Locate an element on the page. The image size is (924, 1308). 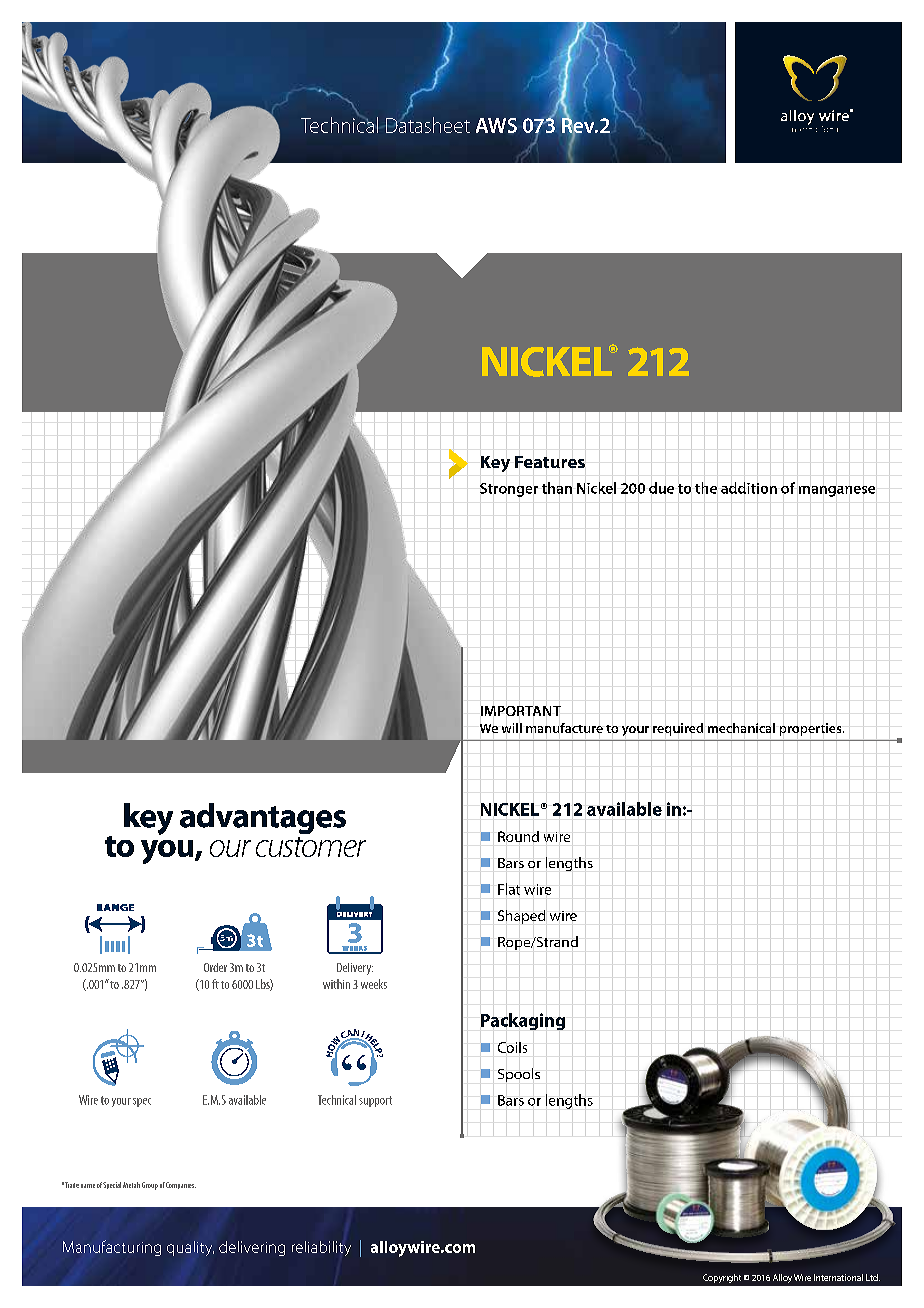
Datasheet is located at coordinates (428, 124).
